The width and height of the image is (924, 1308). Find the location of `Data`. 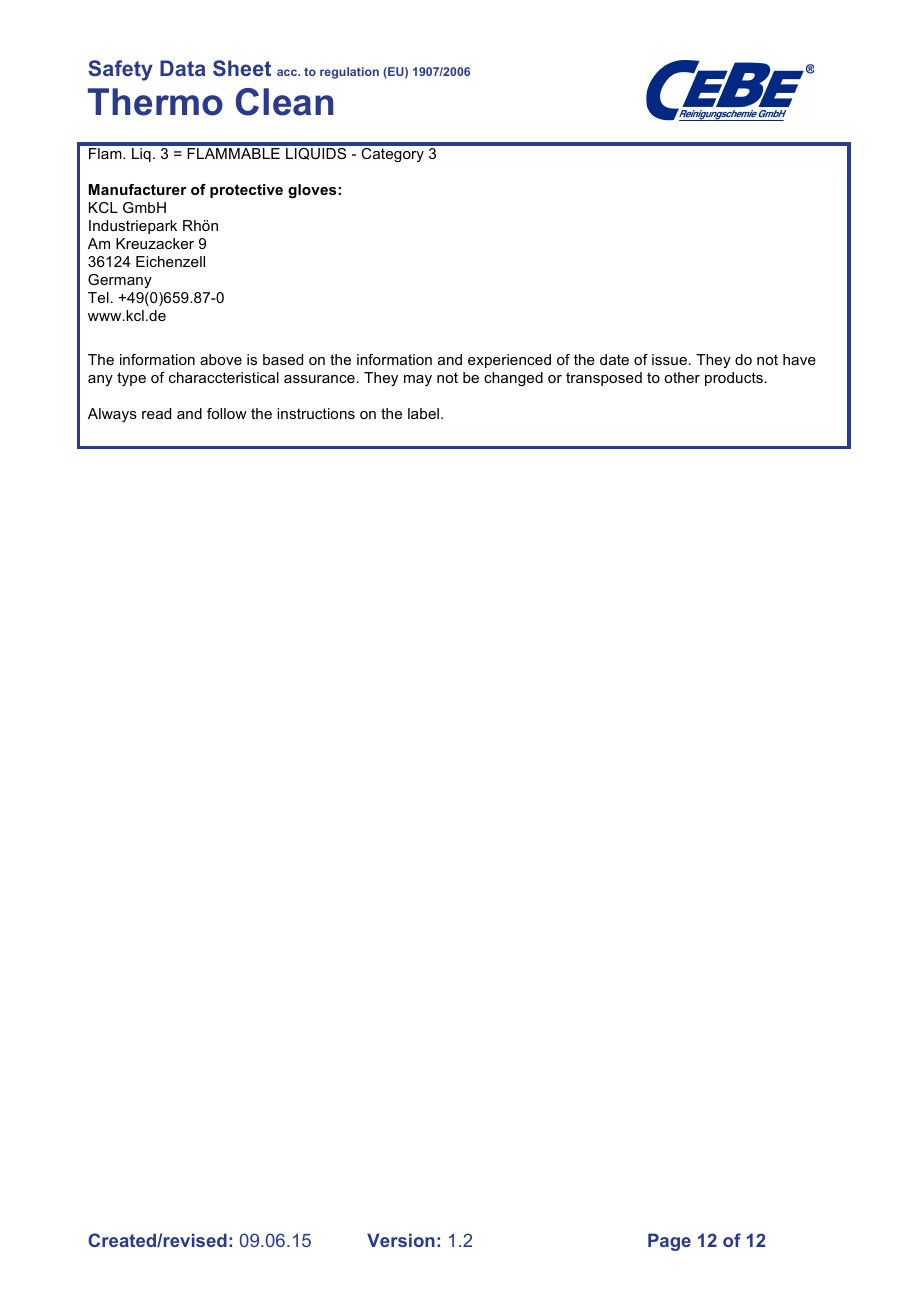

Data is located at coordinates (183, 68).
